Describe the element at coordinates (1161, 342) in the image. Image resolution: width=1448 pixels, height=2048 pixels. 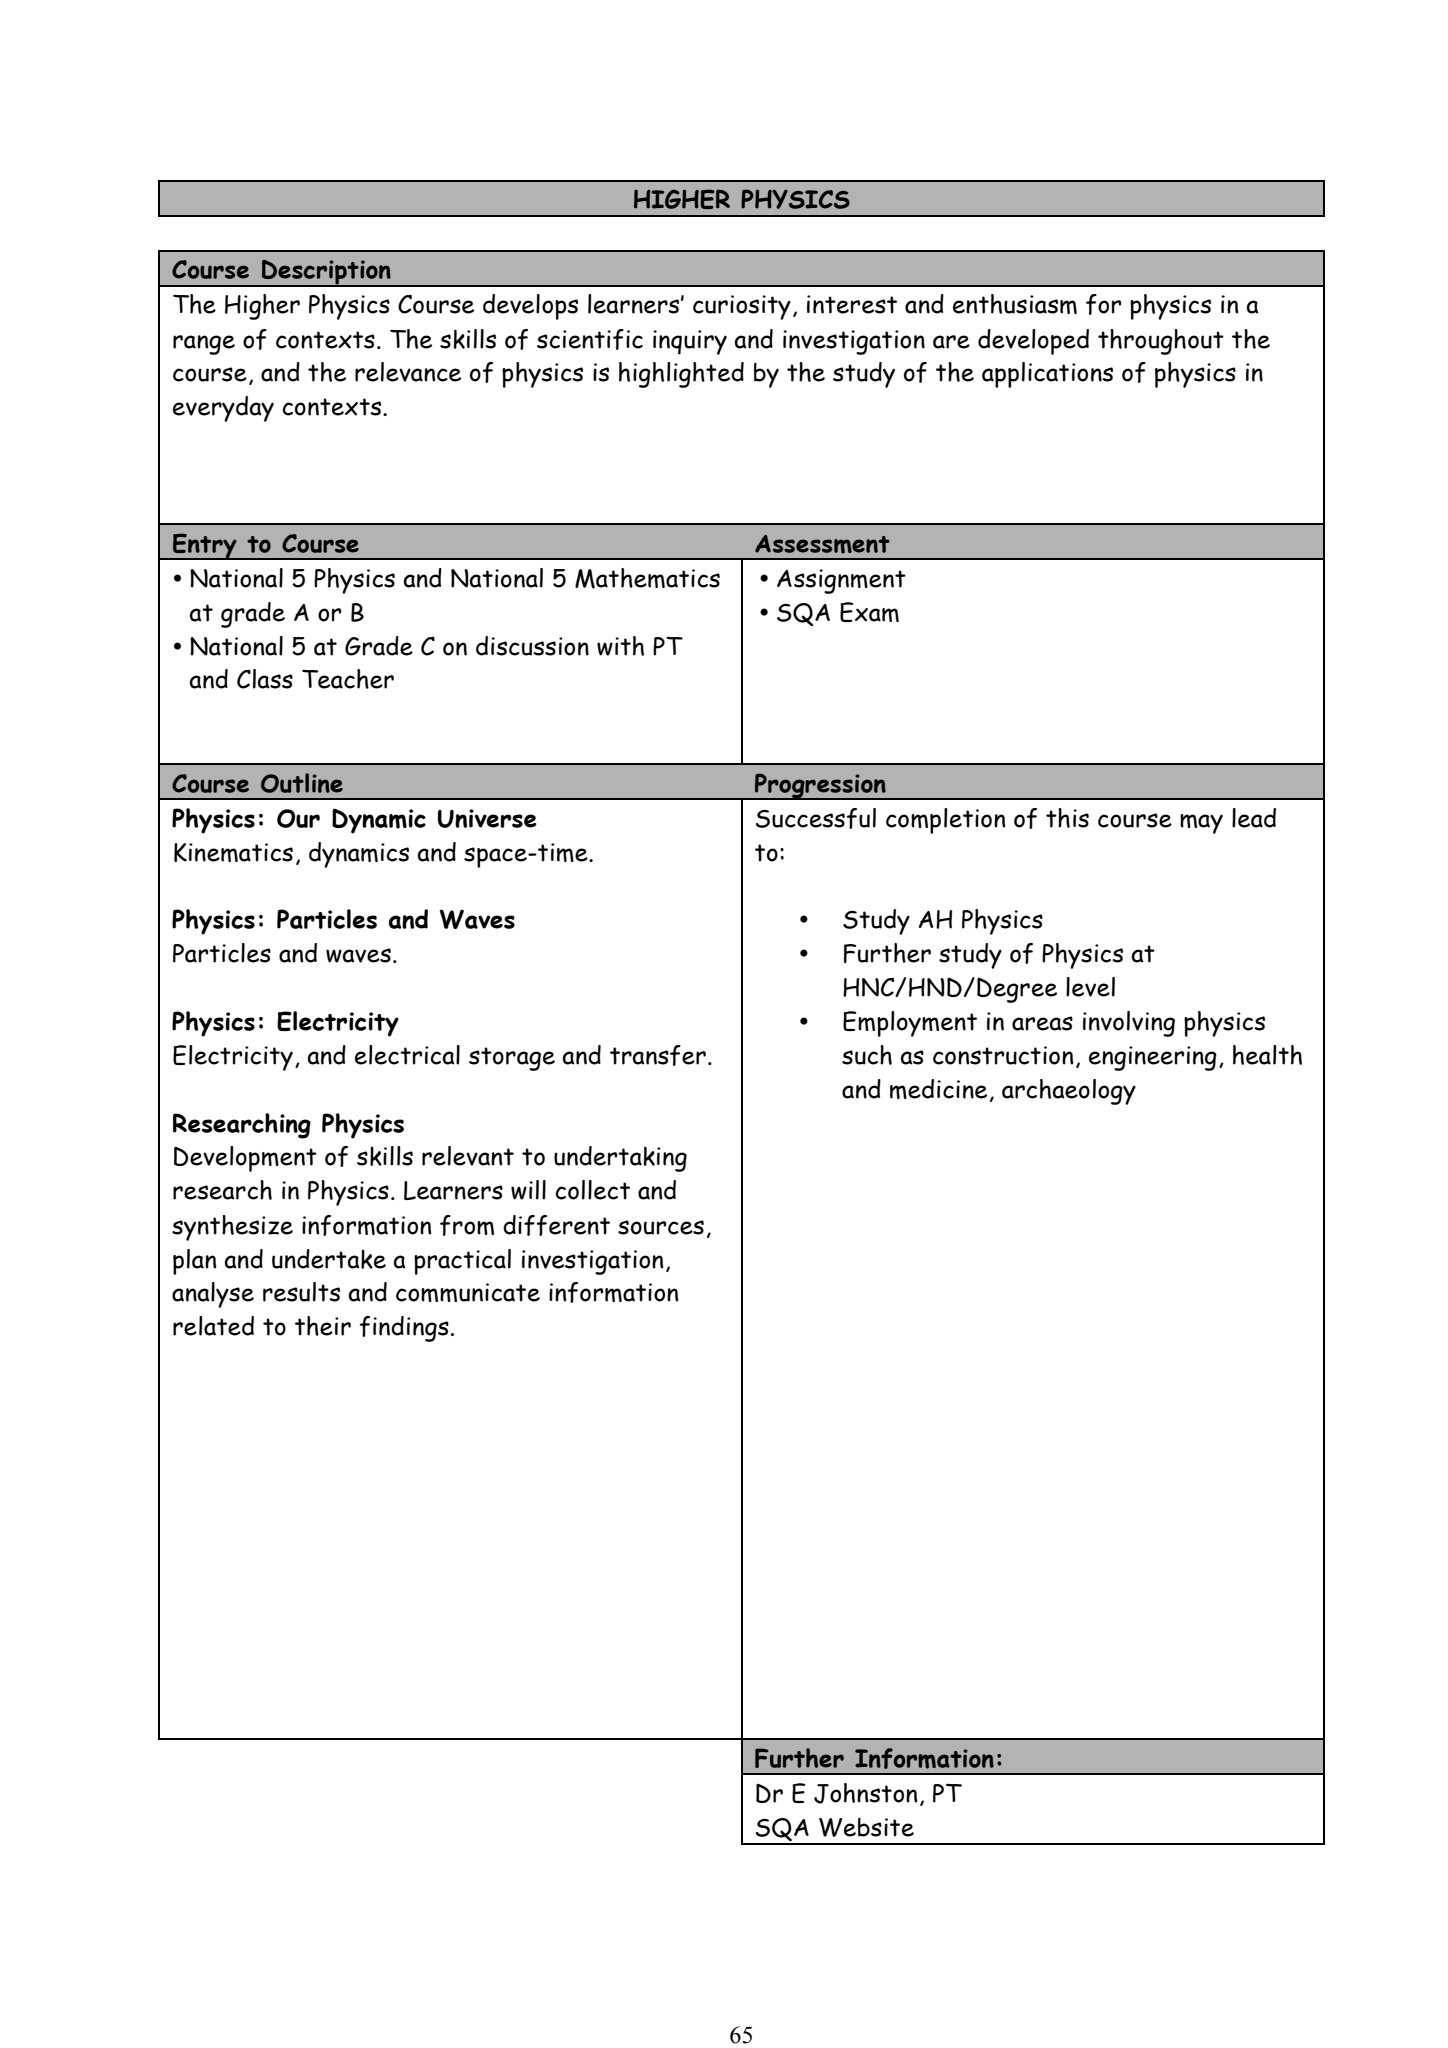
I see `throughout` at that location.
